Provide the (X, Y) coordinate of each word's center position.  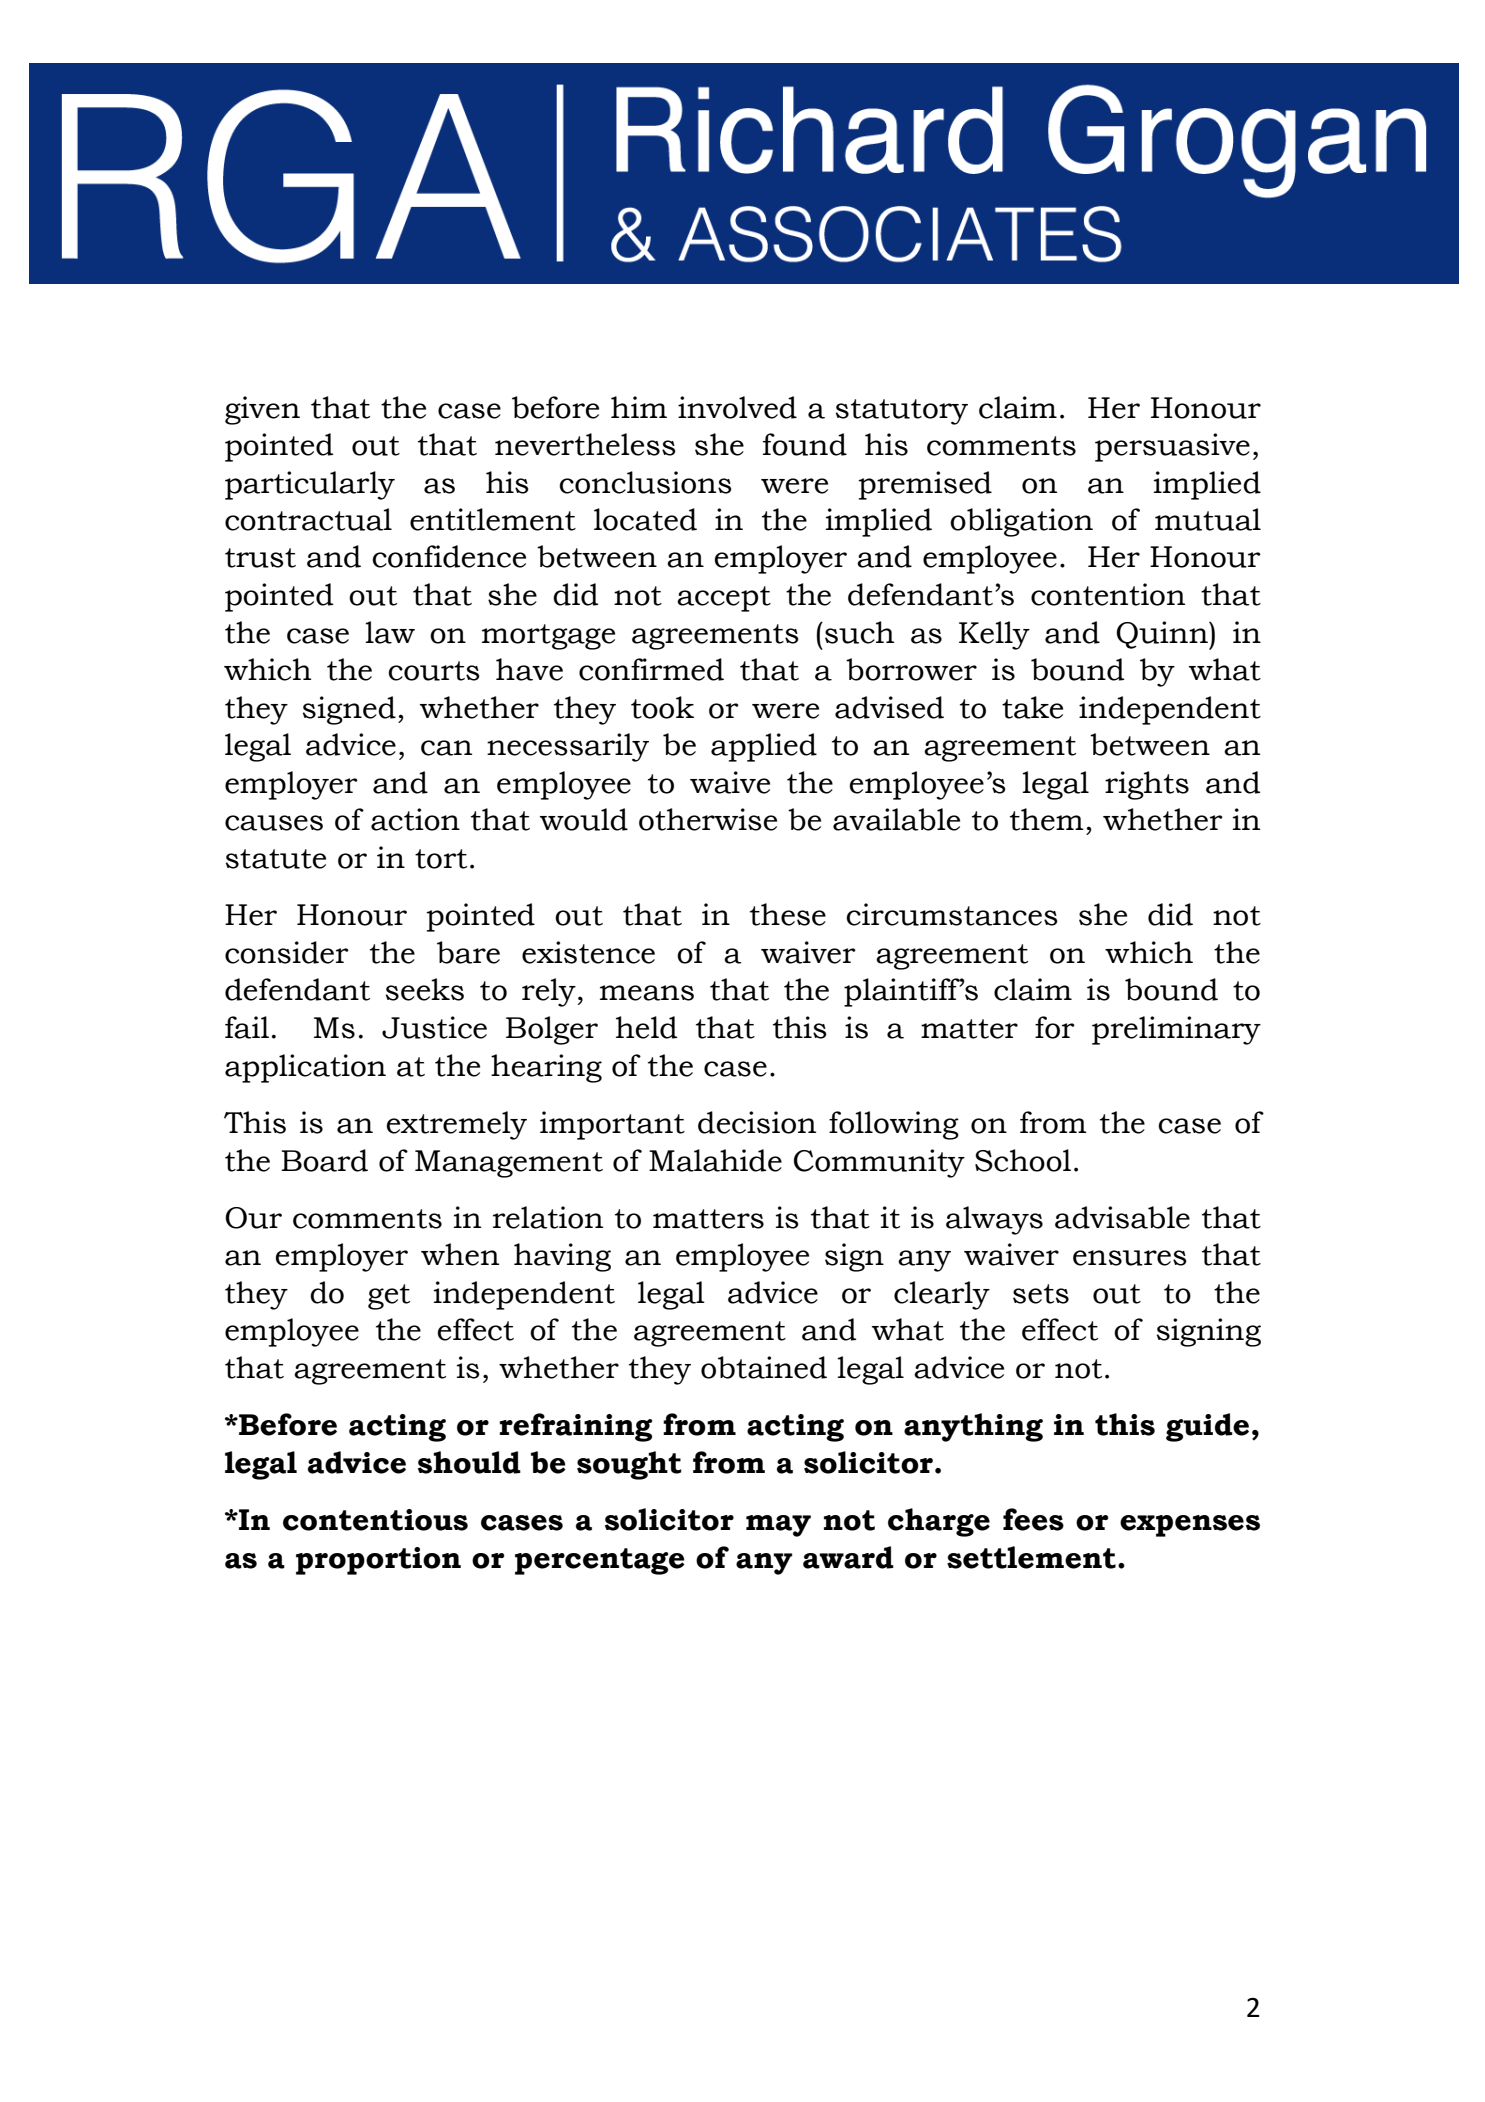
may (778, 1526)
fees (1033, 1519)
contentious (375, 1520)
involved (737, 407)
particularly (310, 485)
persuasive (1172, 447)
